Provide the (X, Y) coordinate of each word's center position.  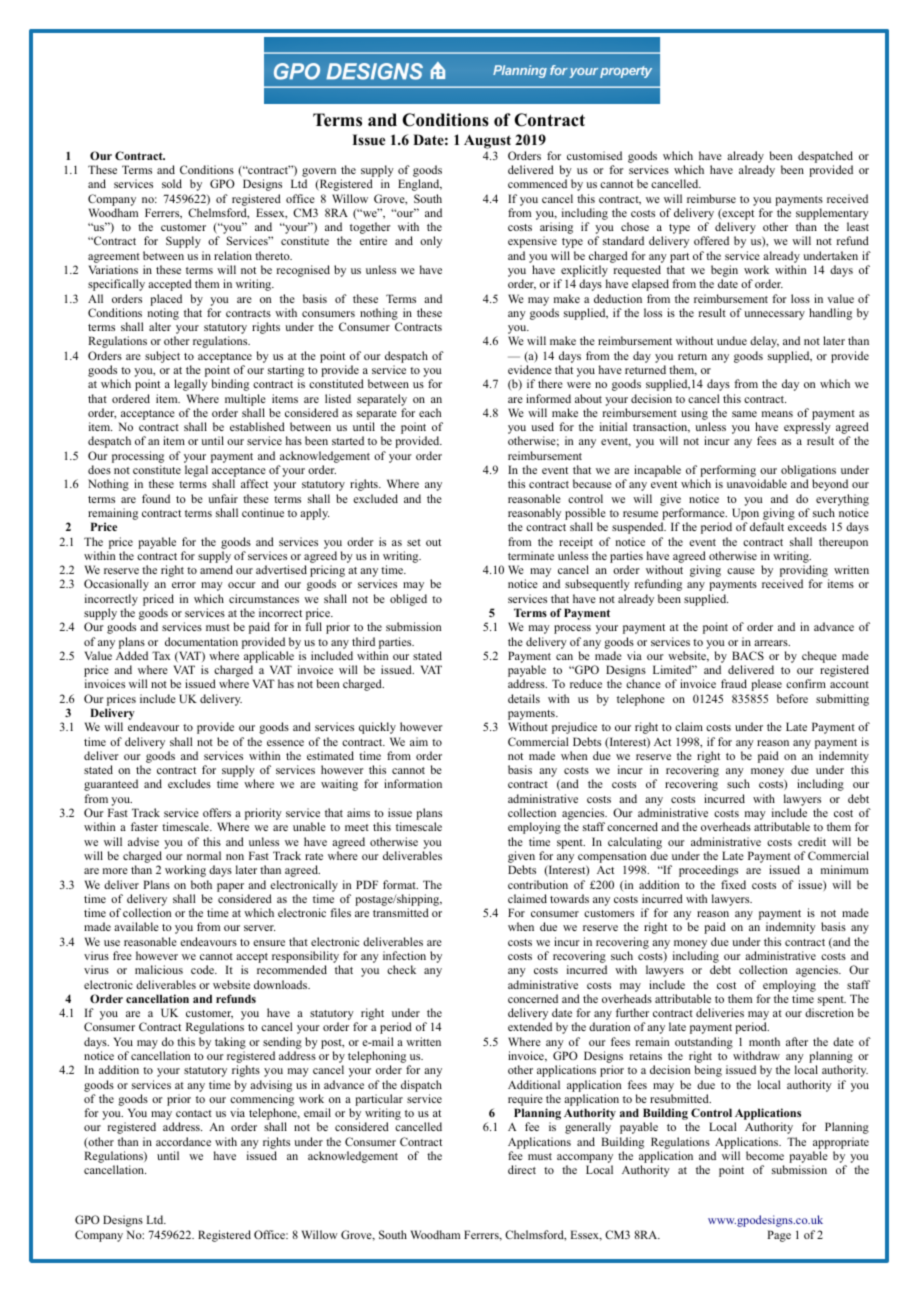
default (767, 526)
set (414, 542)
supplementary (832, 214)
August (487, 142)
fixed (733, 884)
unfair (223, 498)
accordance (183, 1141)
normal (204, 855)
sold (172, 183)
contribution (538, 884)
